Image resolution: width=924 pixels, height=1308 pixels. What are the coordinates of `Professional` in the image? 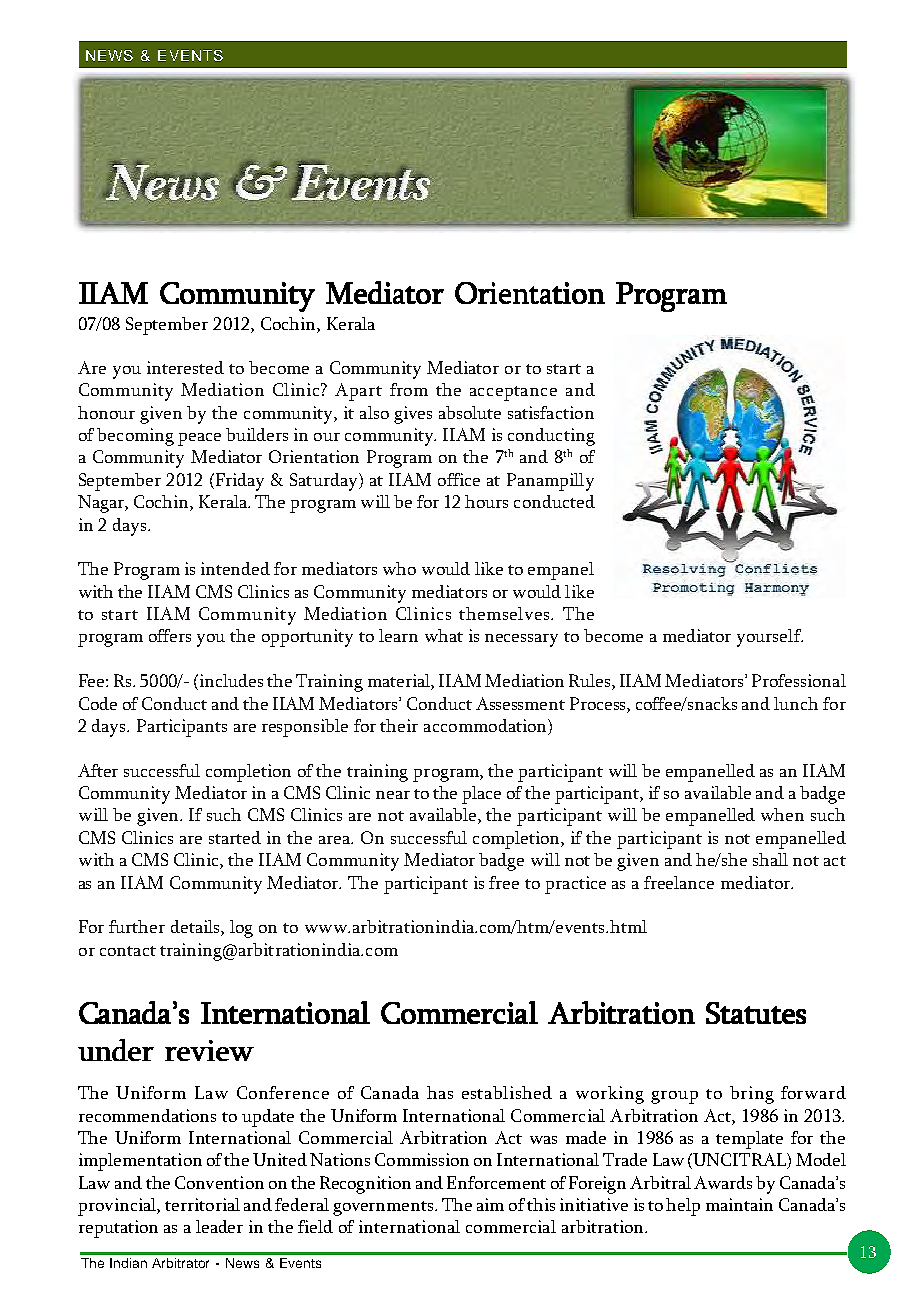 It's located at (799, 680).
